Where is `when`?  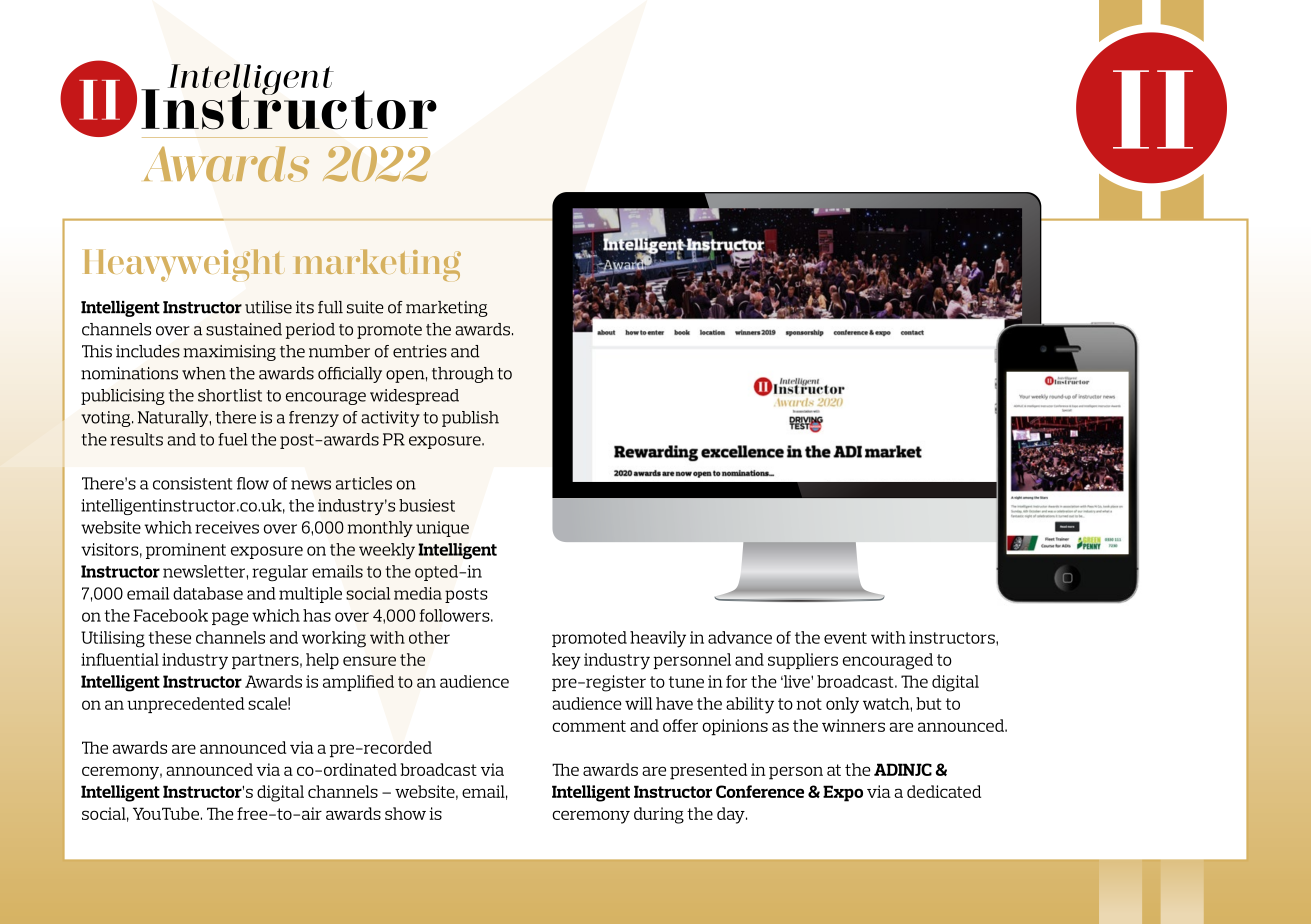
when is located at coordinates (204, 373).
